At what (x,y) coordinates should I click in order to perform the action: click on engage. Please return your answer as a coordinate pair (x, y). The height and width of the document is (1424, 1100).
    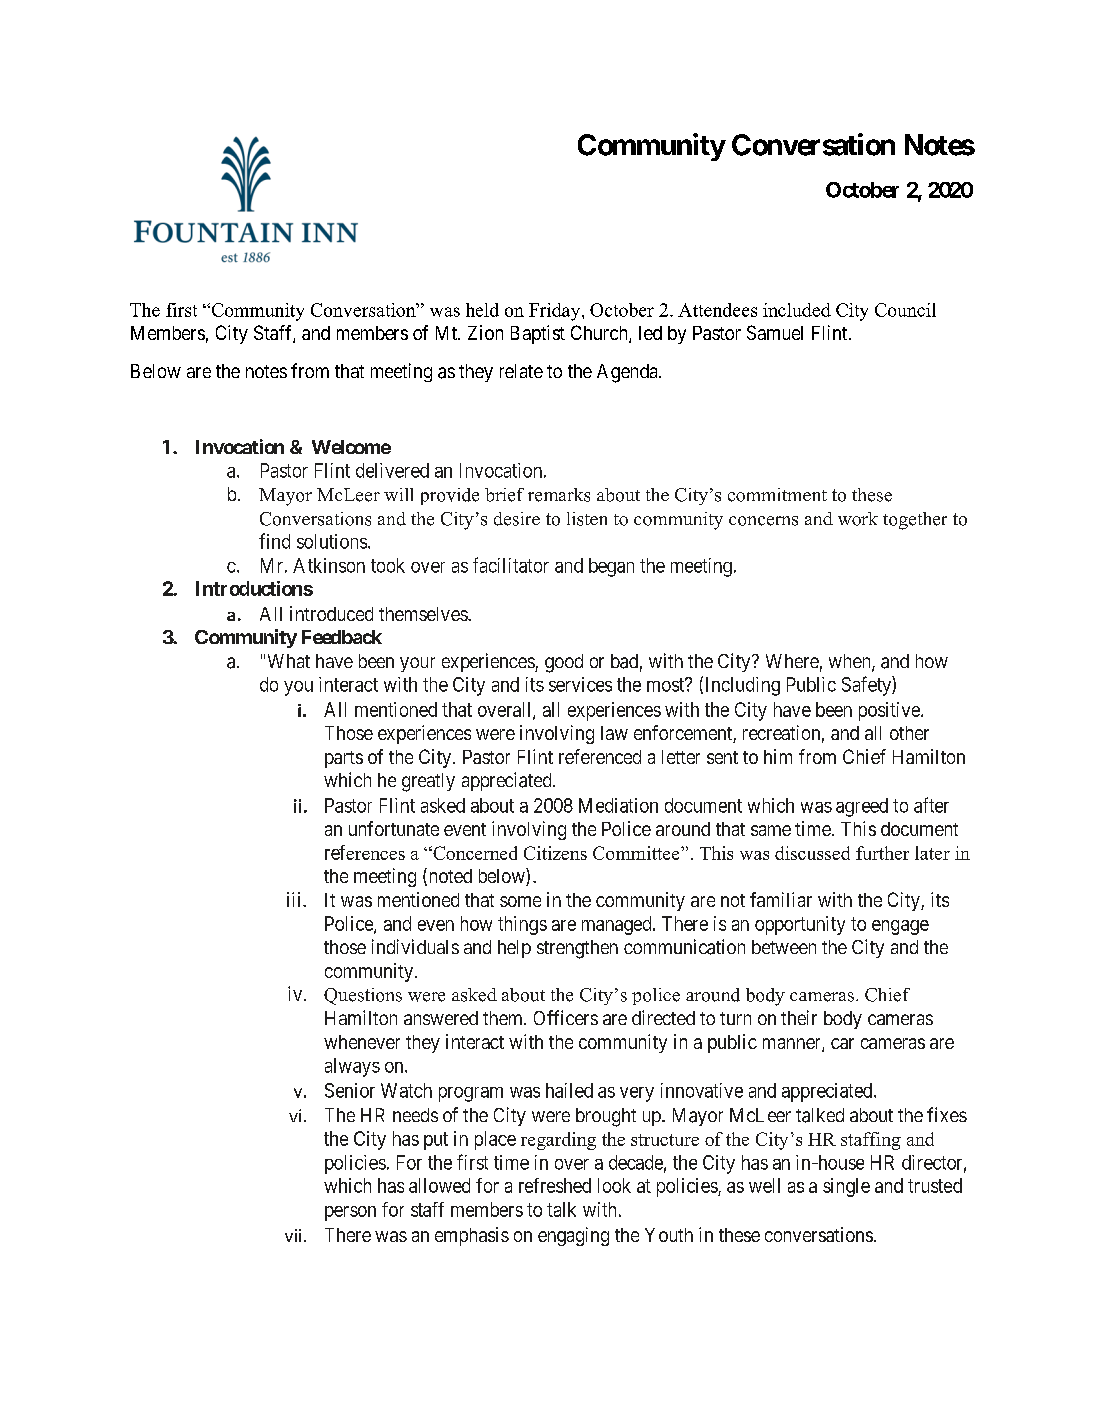
    Looking at the image, I should click on (900, 927).
